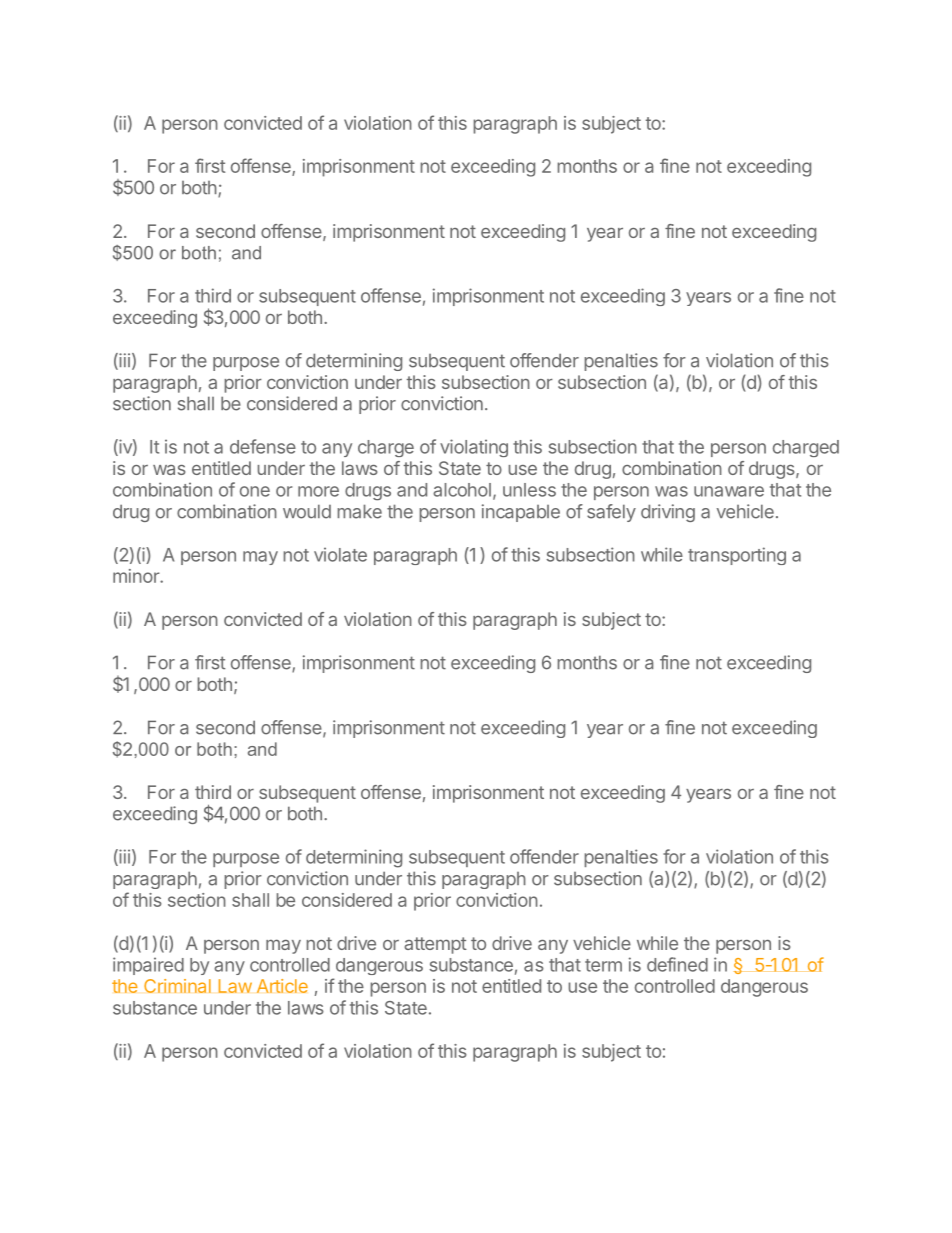 The height and width of the screenshot is (1233, 952). I want to click on attempt, so click(435, 945).
